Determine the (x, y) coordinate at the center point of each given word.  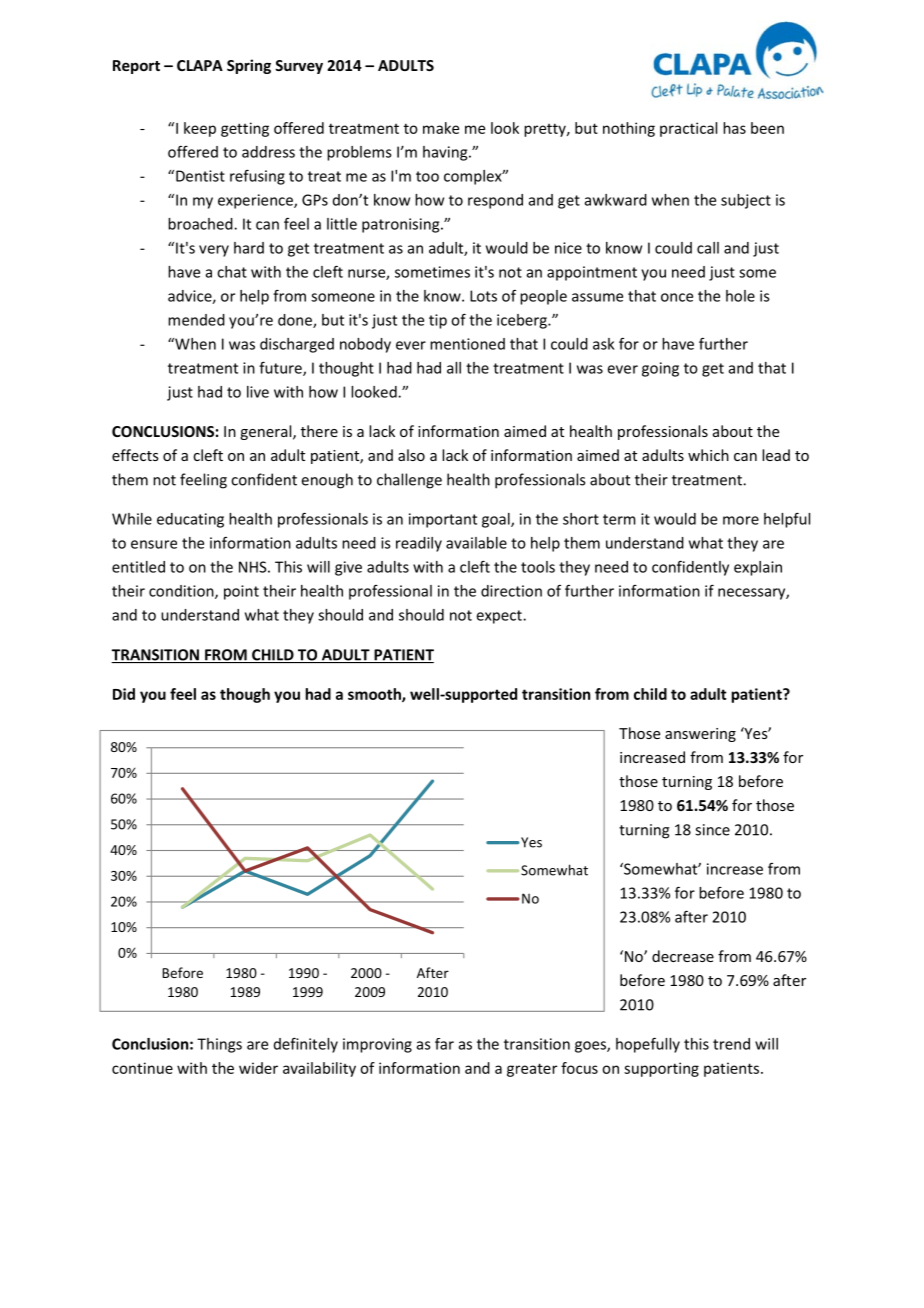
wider (258, 1068)
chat (232, 272)
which (708, 455)
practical (688, 129)
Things (219, 1045)
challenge (409, 481)
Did (124, 694)
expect (500, 617)
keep (200, 129)
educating (190, 520)
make (441, 128)
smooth (375, 695)
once (677, 297)
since (712, 830)
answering (700, 735)
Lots (483, 296)
